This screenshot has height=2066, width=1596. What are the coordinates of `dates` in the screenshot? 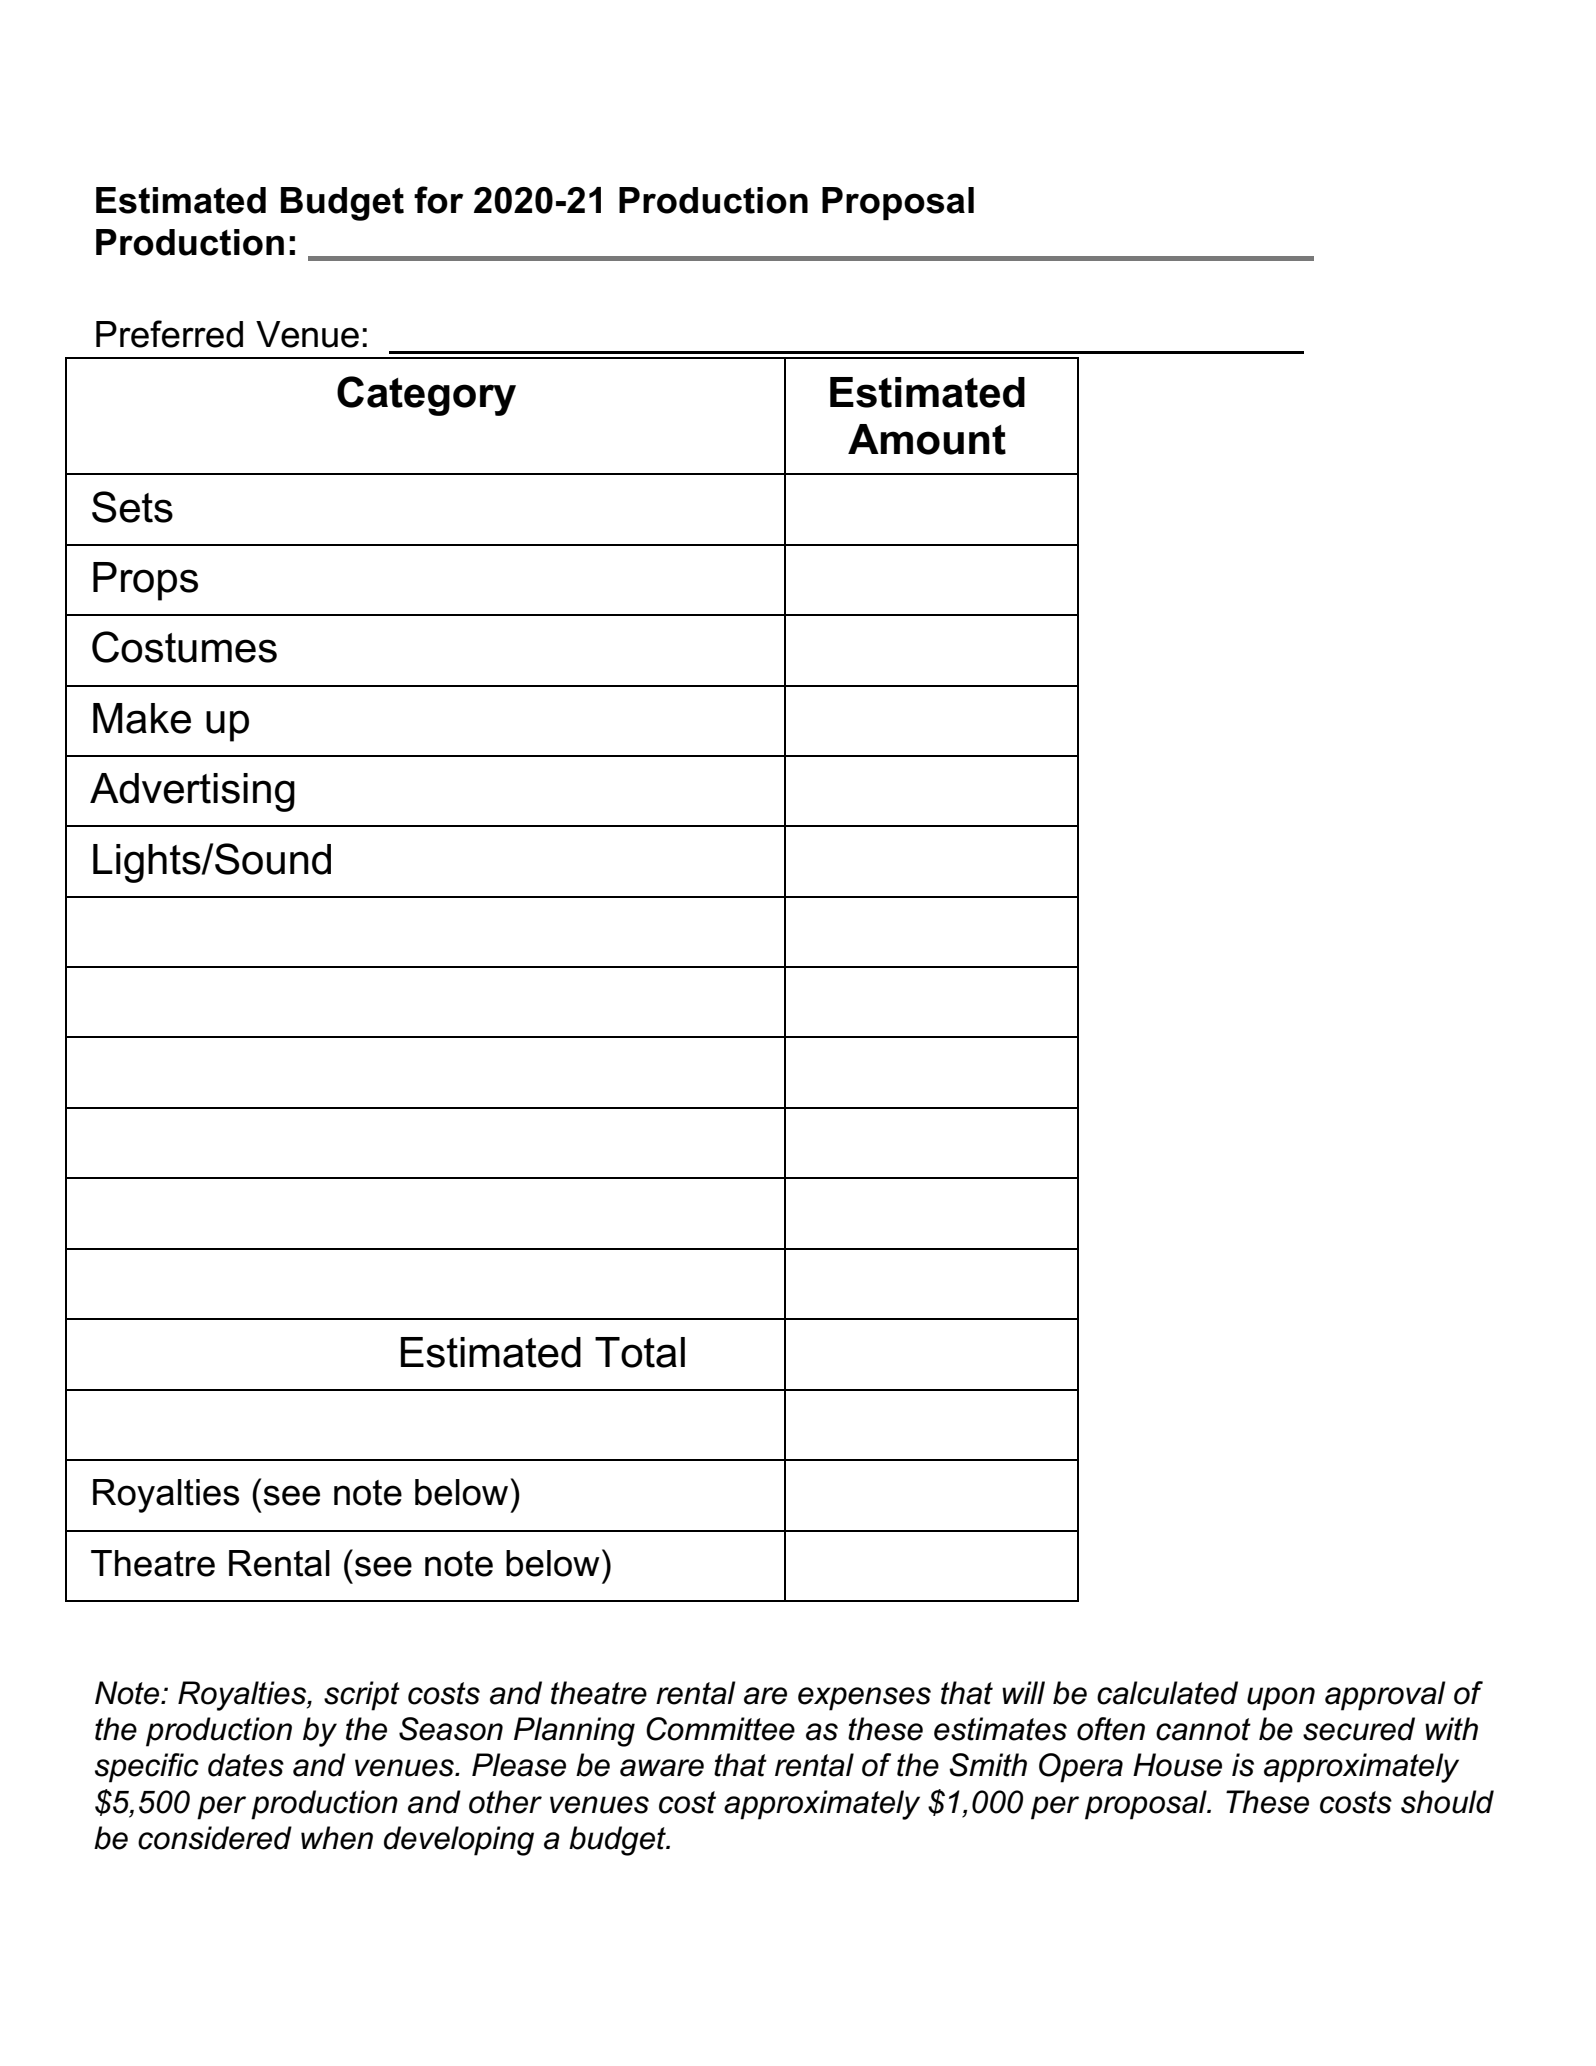 It's located at (246, 1765).
